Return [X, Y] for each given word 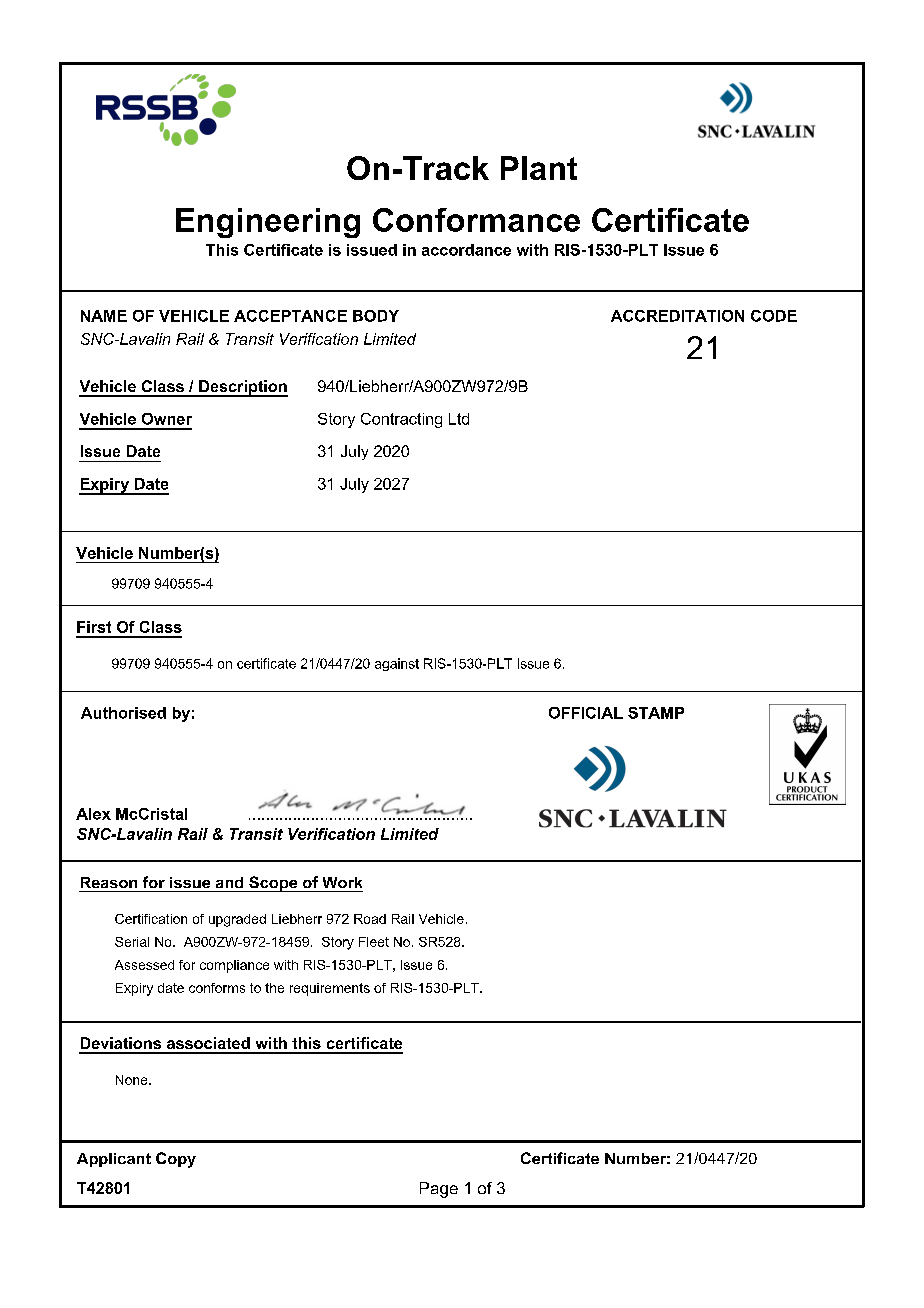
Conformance [476, 220]
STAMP [656, 713]
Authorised [123, 713]
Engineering [268, 223]
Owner [167, 419]
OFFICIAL [586, 713]
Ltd [459, 419]
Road [370, 919]
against [397, 664]
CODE [774, 316]
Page [439, 1190]
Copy [176, 1160]
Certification [151, 919]
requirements [330, 989]
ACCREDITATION [677, 316]
